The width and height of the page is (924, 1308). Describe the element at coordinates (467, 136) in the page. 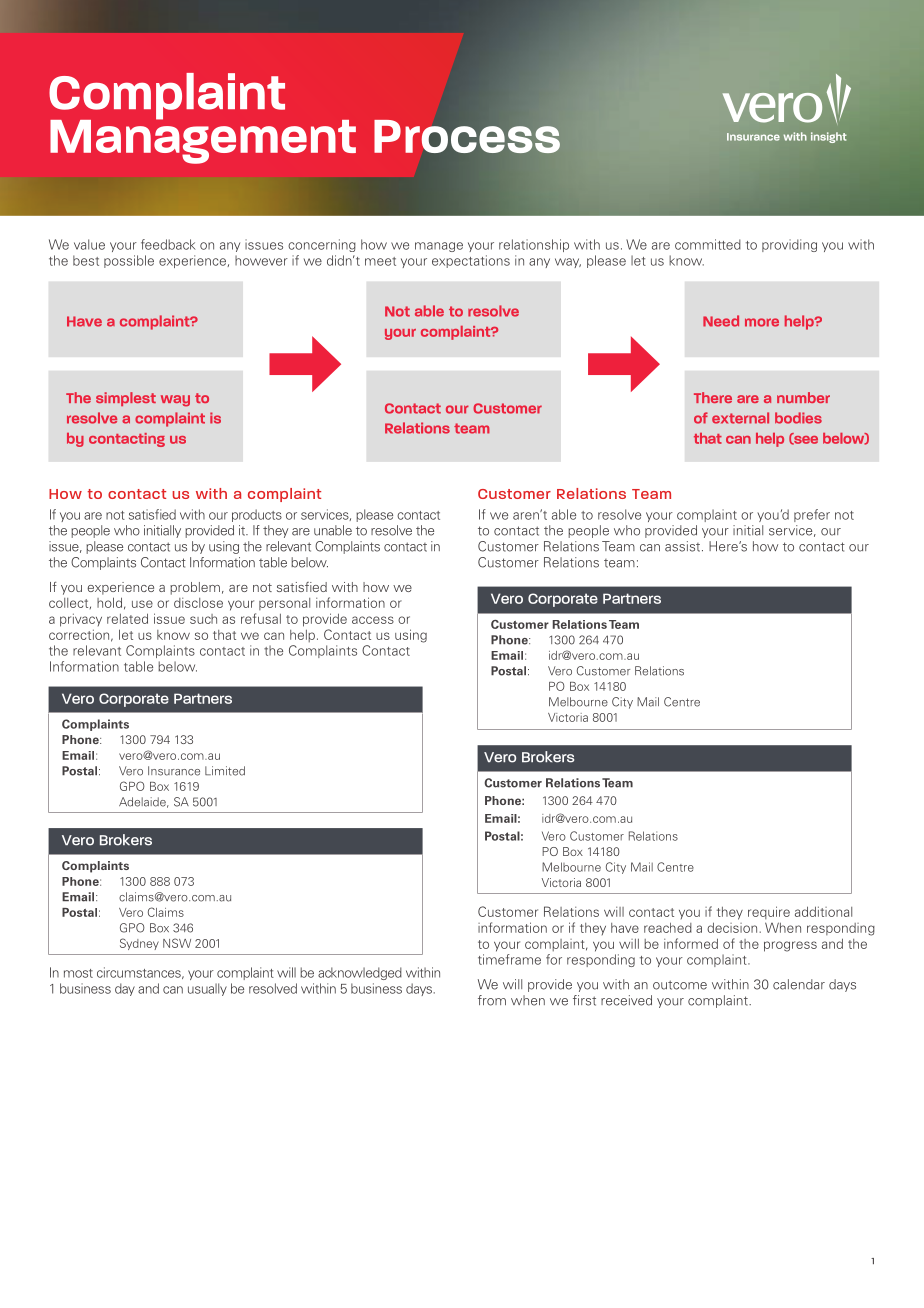

I see `Process` at that location.
